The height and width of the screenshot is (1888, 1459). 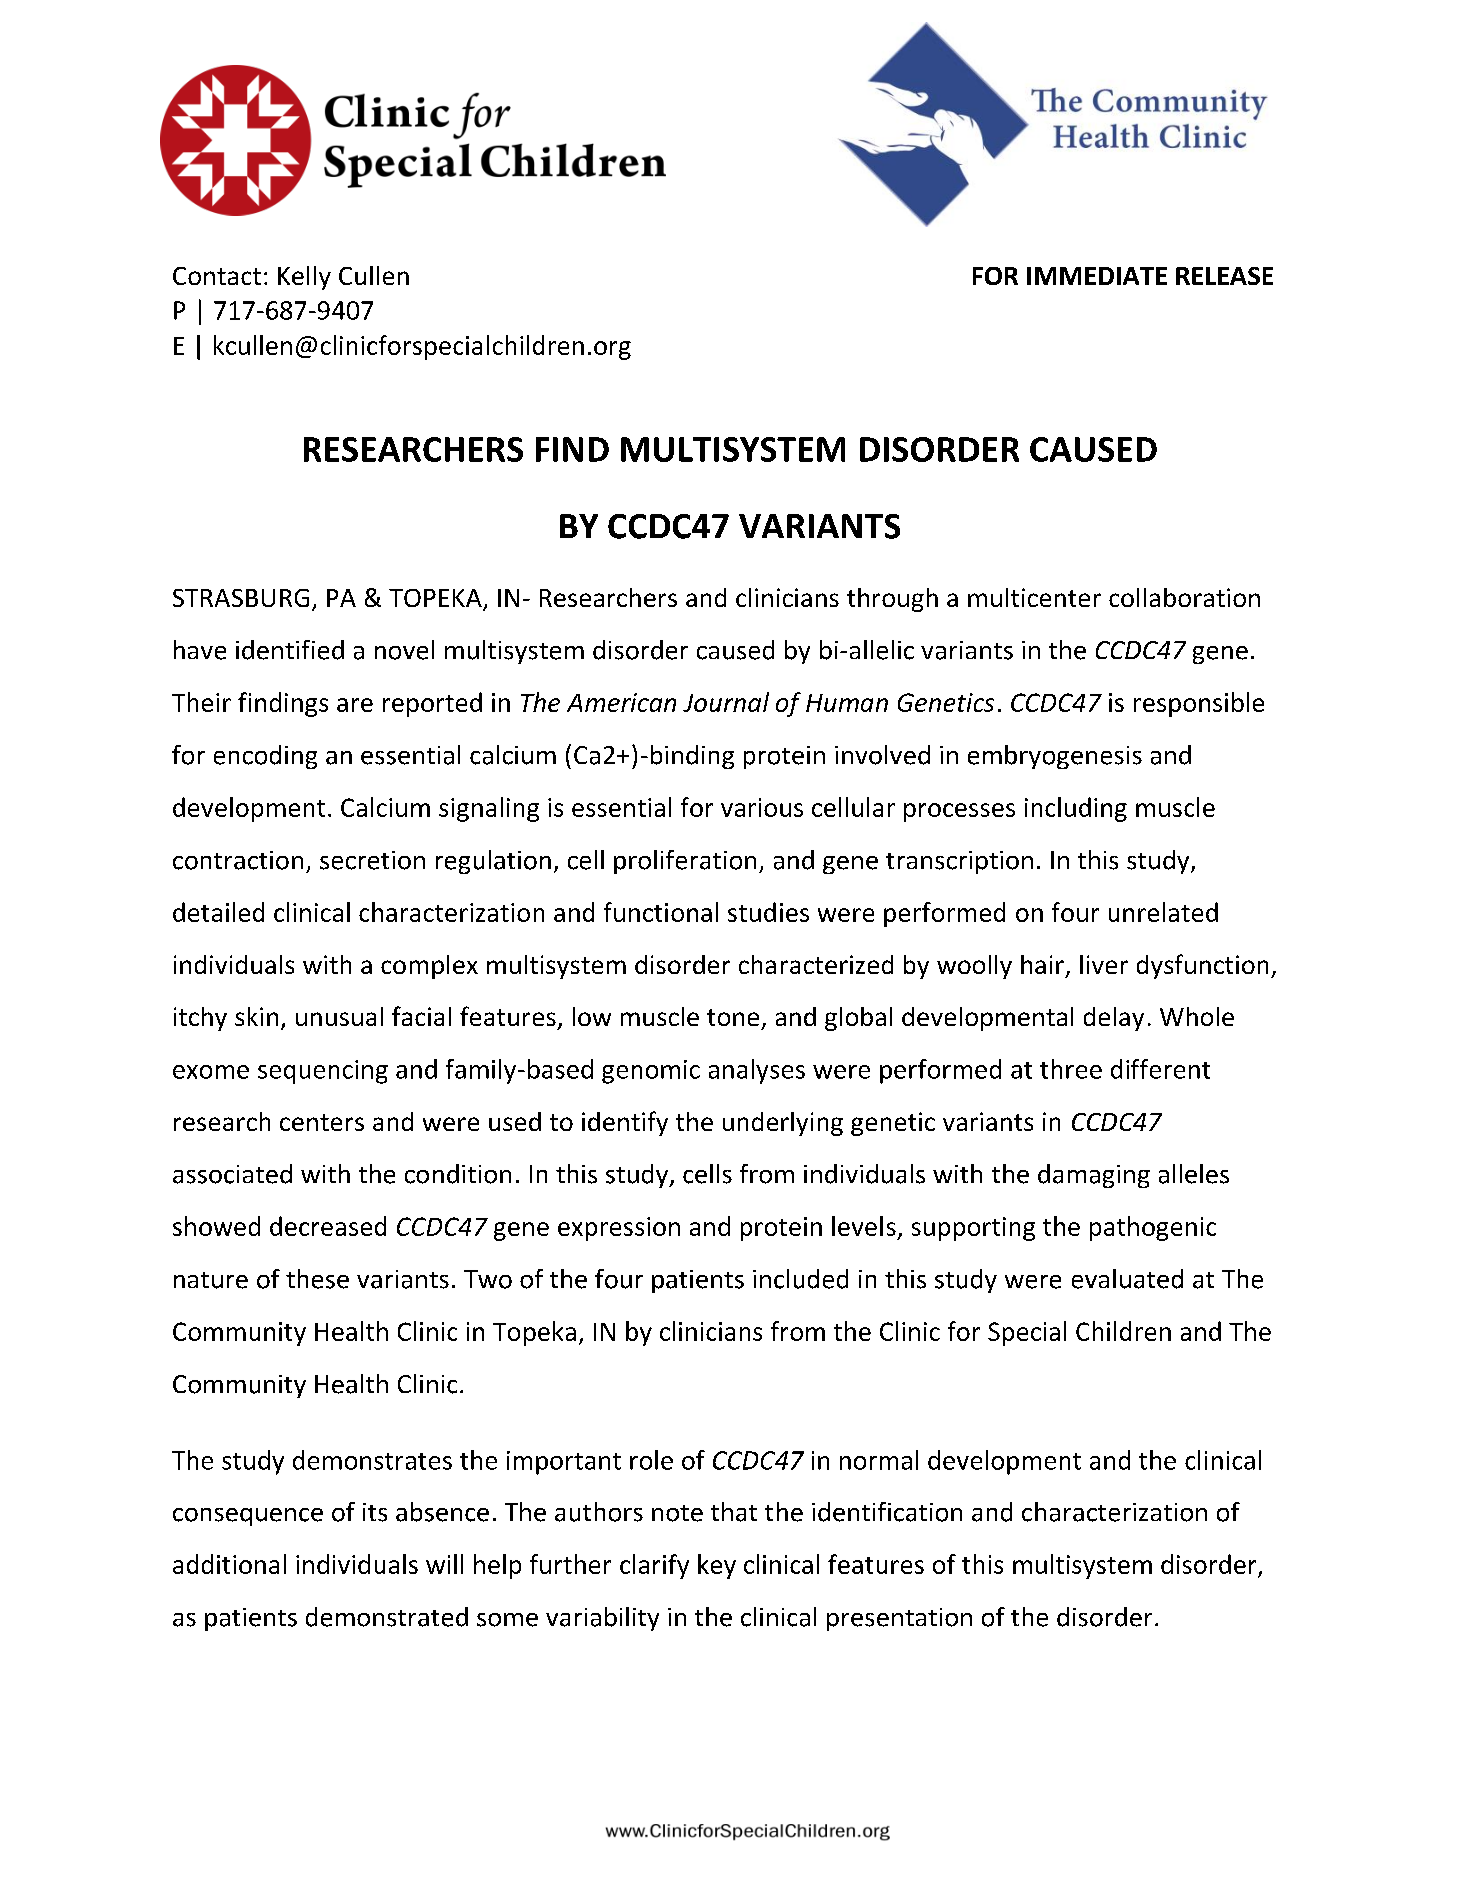 What do you see at coordinates (899, 1619) in the screenshot?
I see `presentation` at bounding box center [899, 1619].
